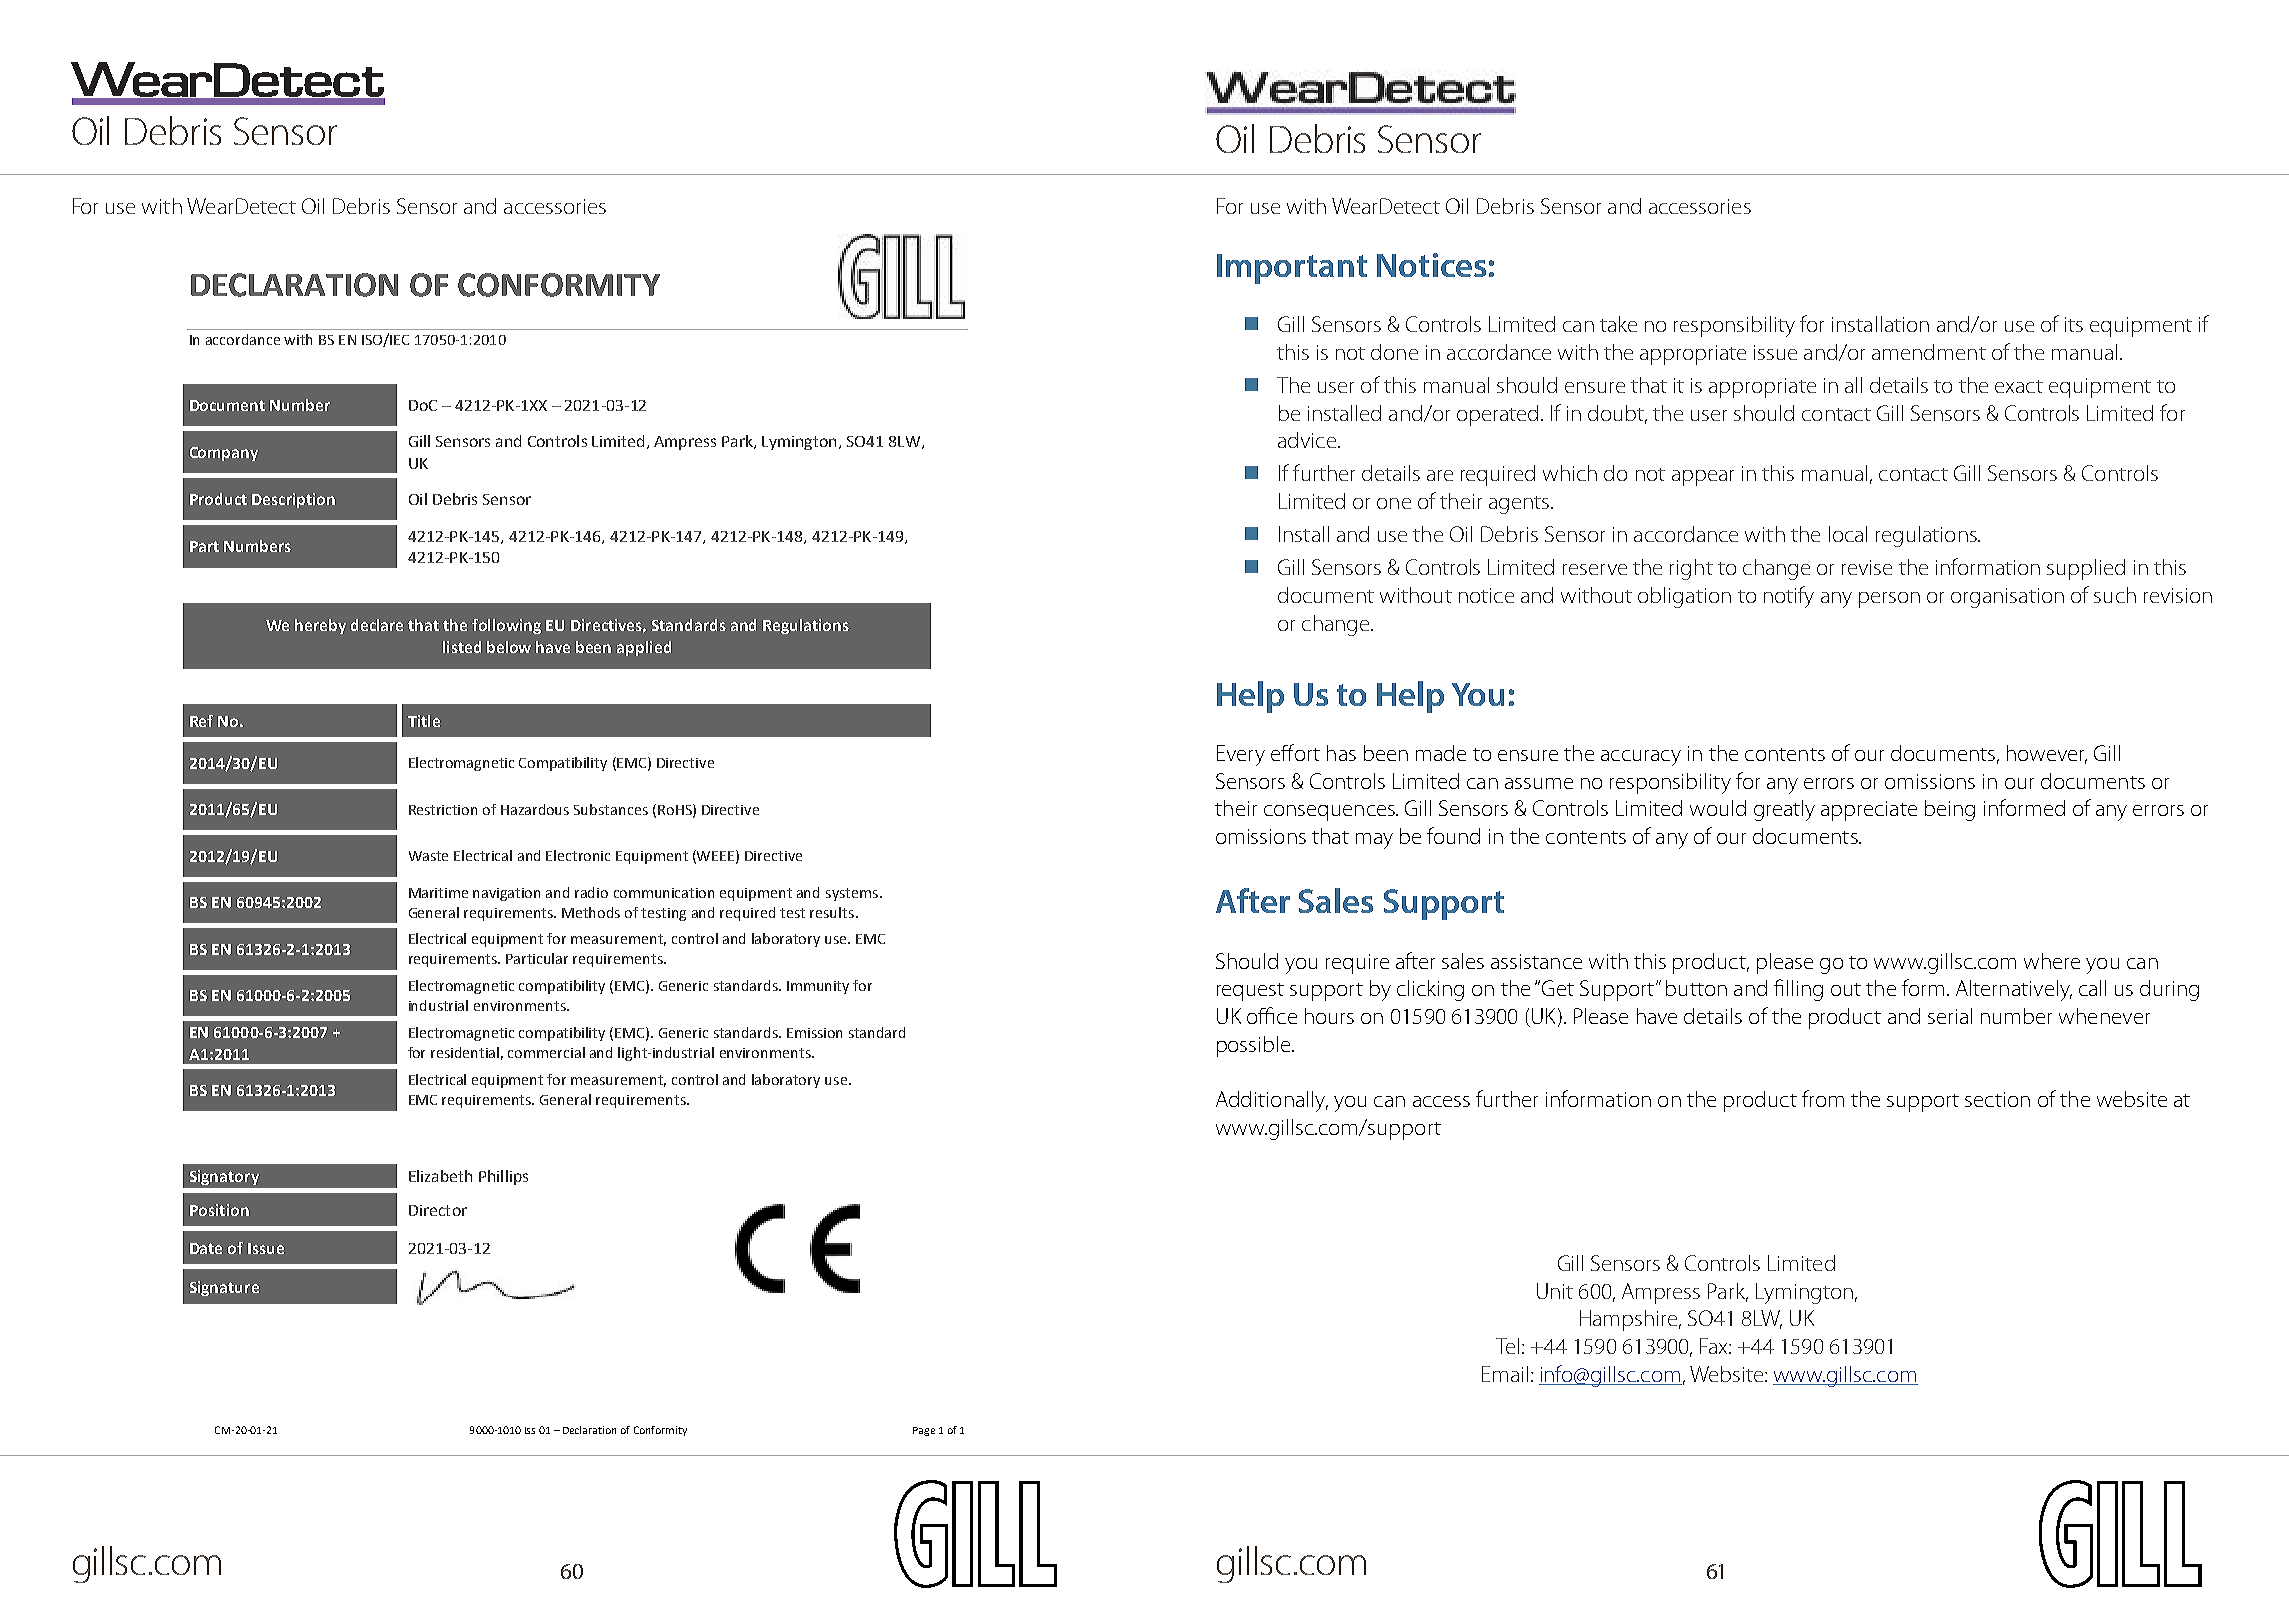  What do you see at coordinates (1505, 1374) in the page?
I see `Email` at bounding box center [1505, 1374].
